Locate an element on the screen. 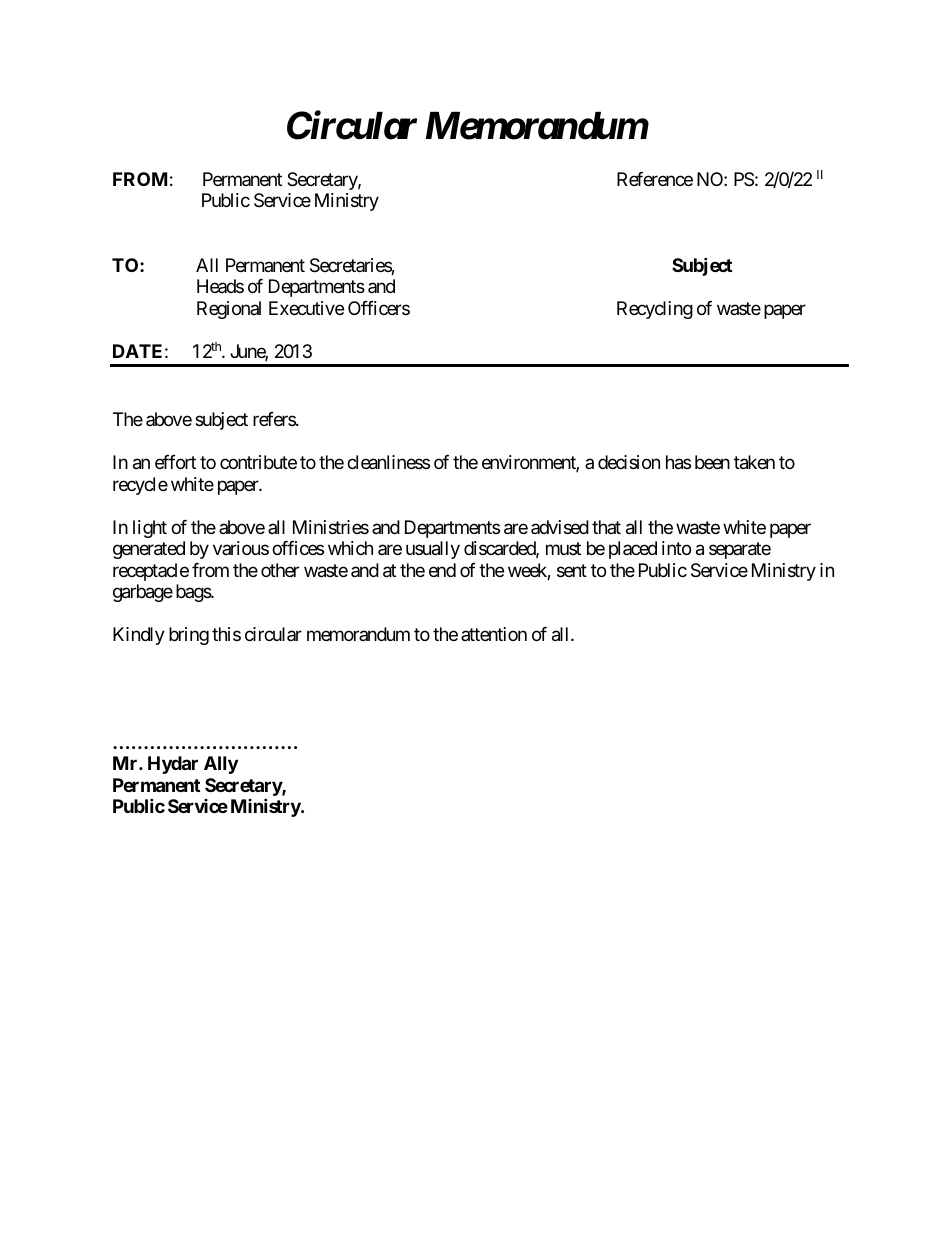  which is located at coordinates (350, 548).
